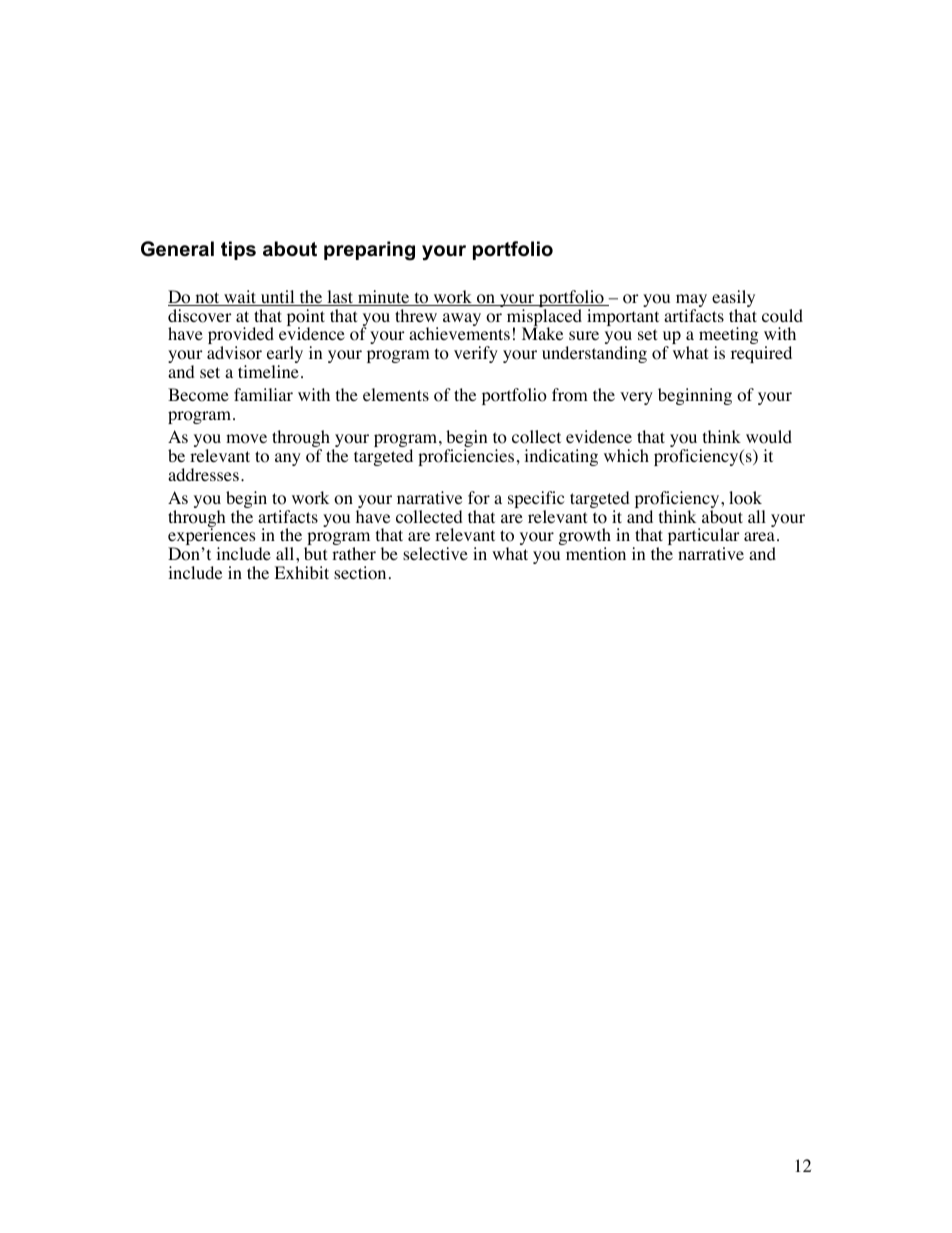  I want to click on easily, so click(733, 300).
